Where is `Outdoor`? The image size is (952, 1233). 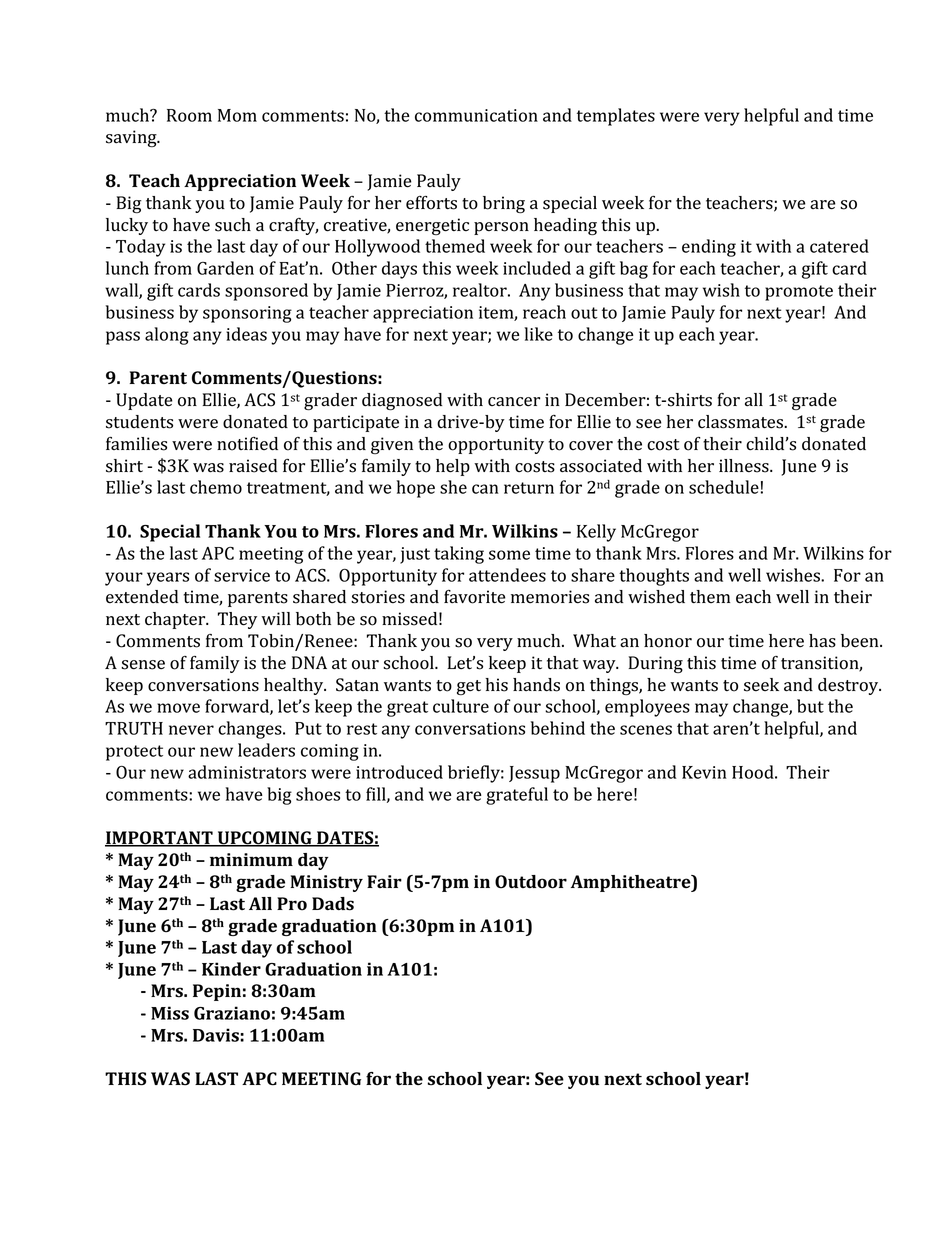 Outdoor is located at coordinates (531, 882).
